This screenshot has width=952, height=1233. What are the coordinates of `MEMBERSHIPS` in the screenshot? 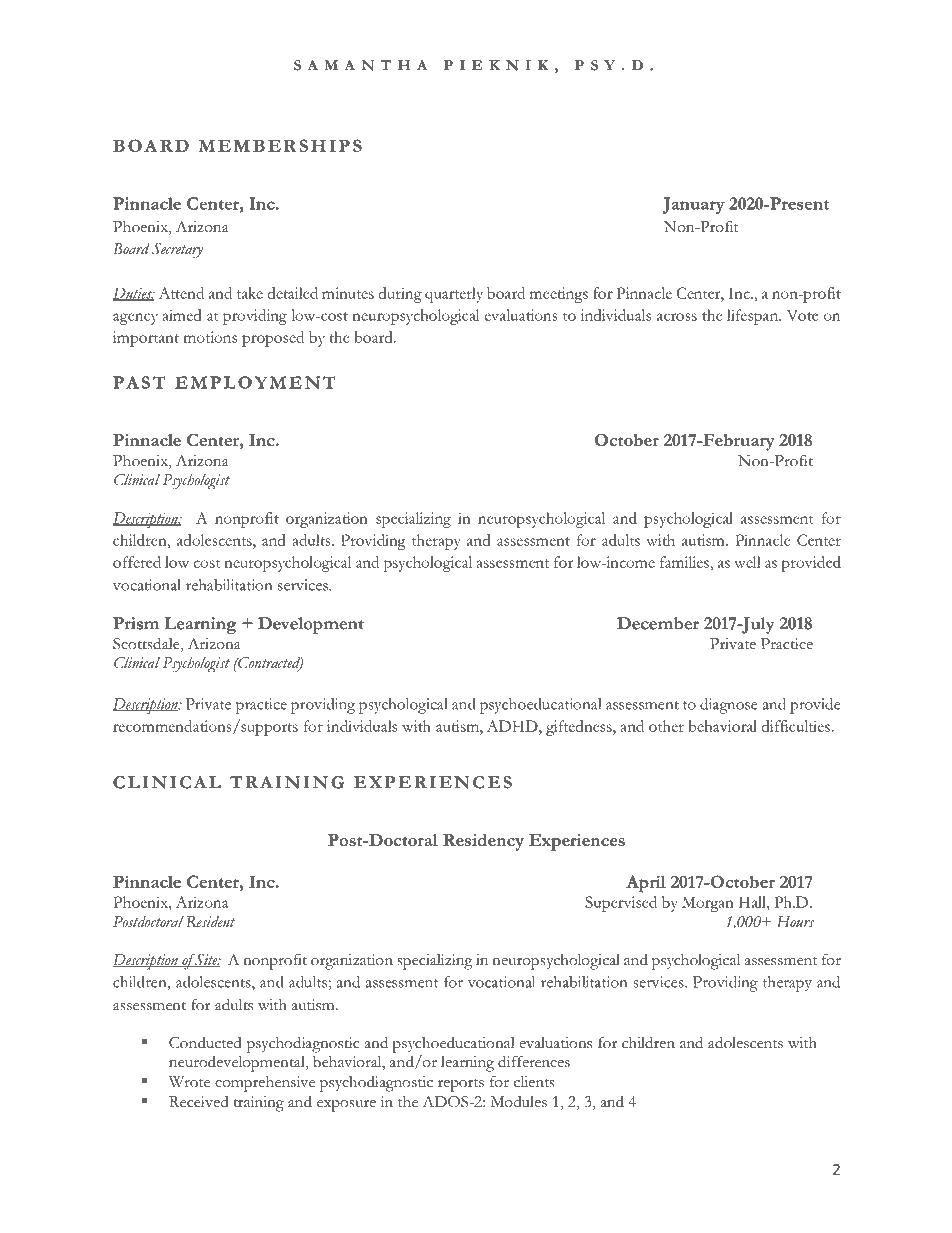 It's located at (280, 145).
